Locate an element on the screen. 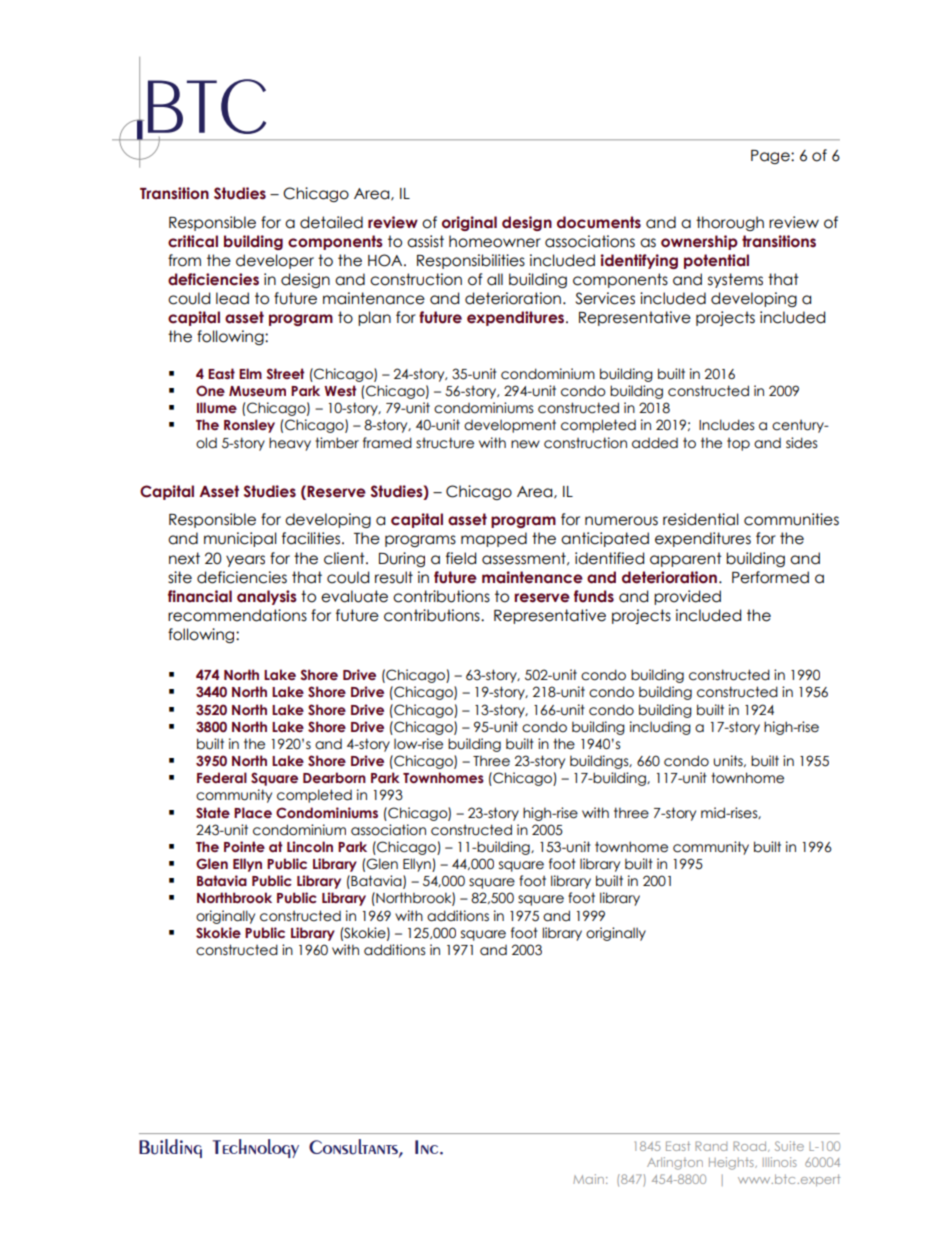  Technology is located at coordinates (256, 1148).
